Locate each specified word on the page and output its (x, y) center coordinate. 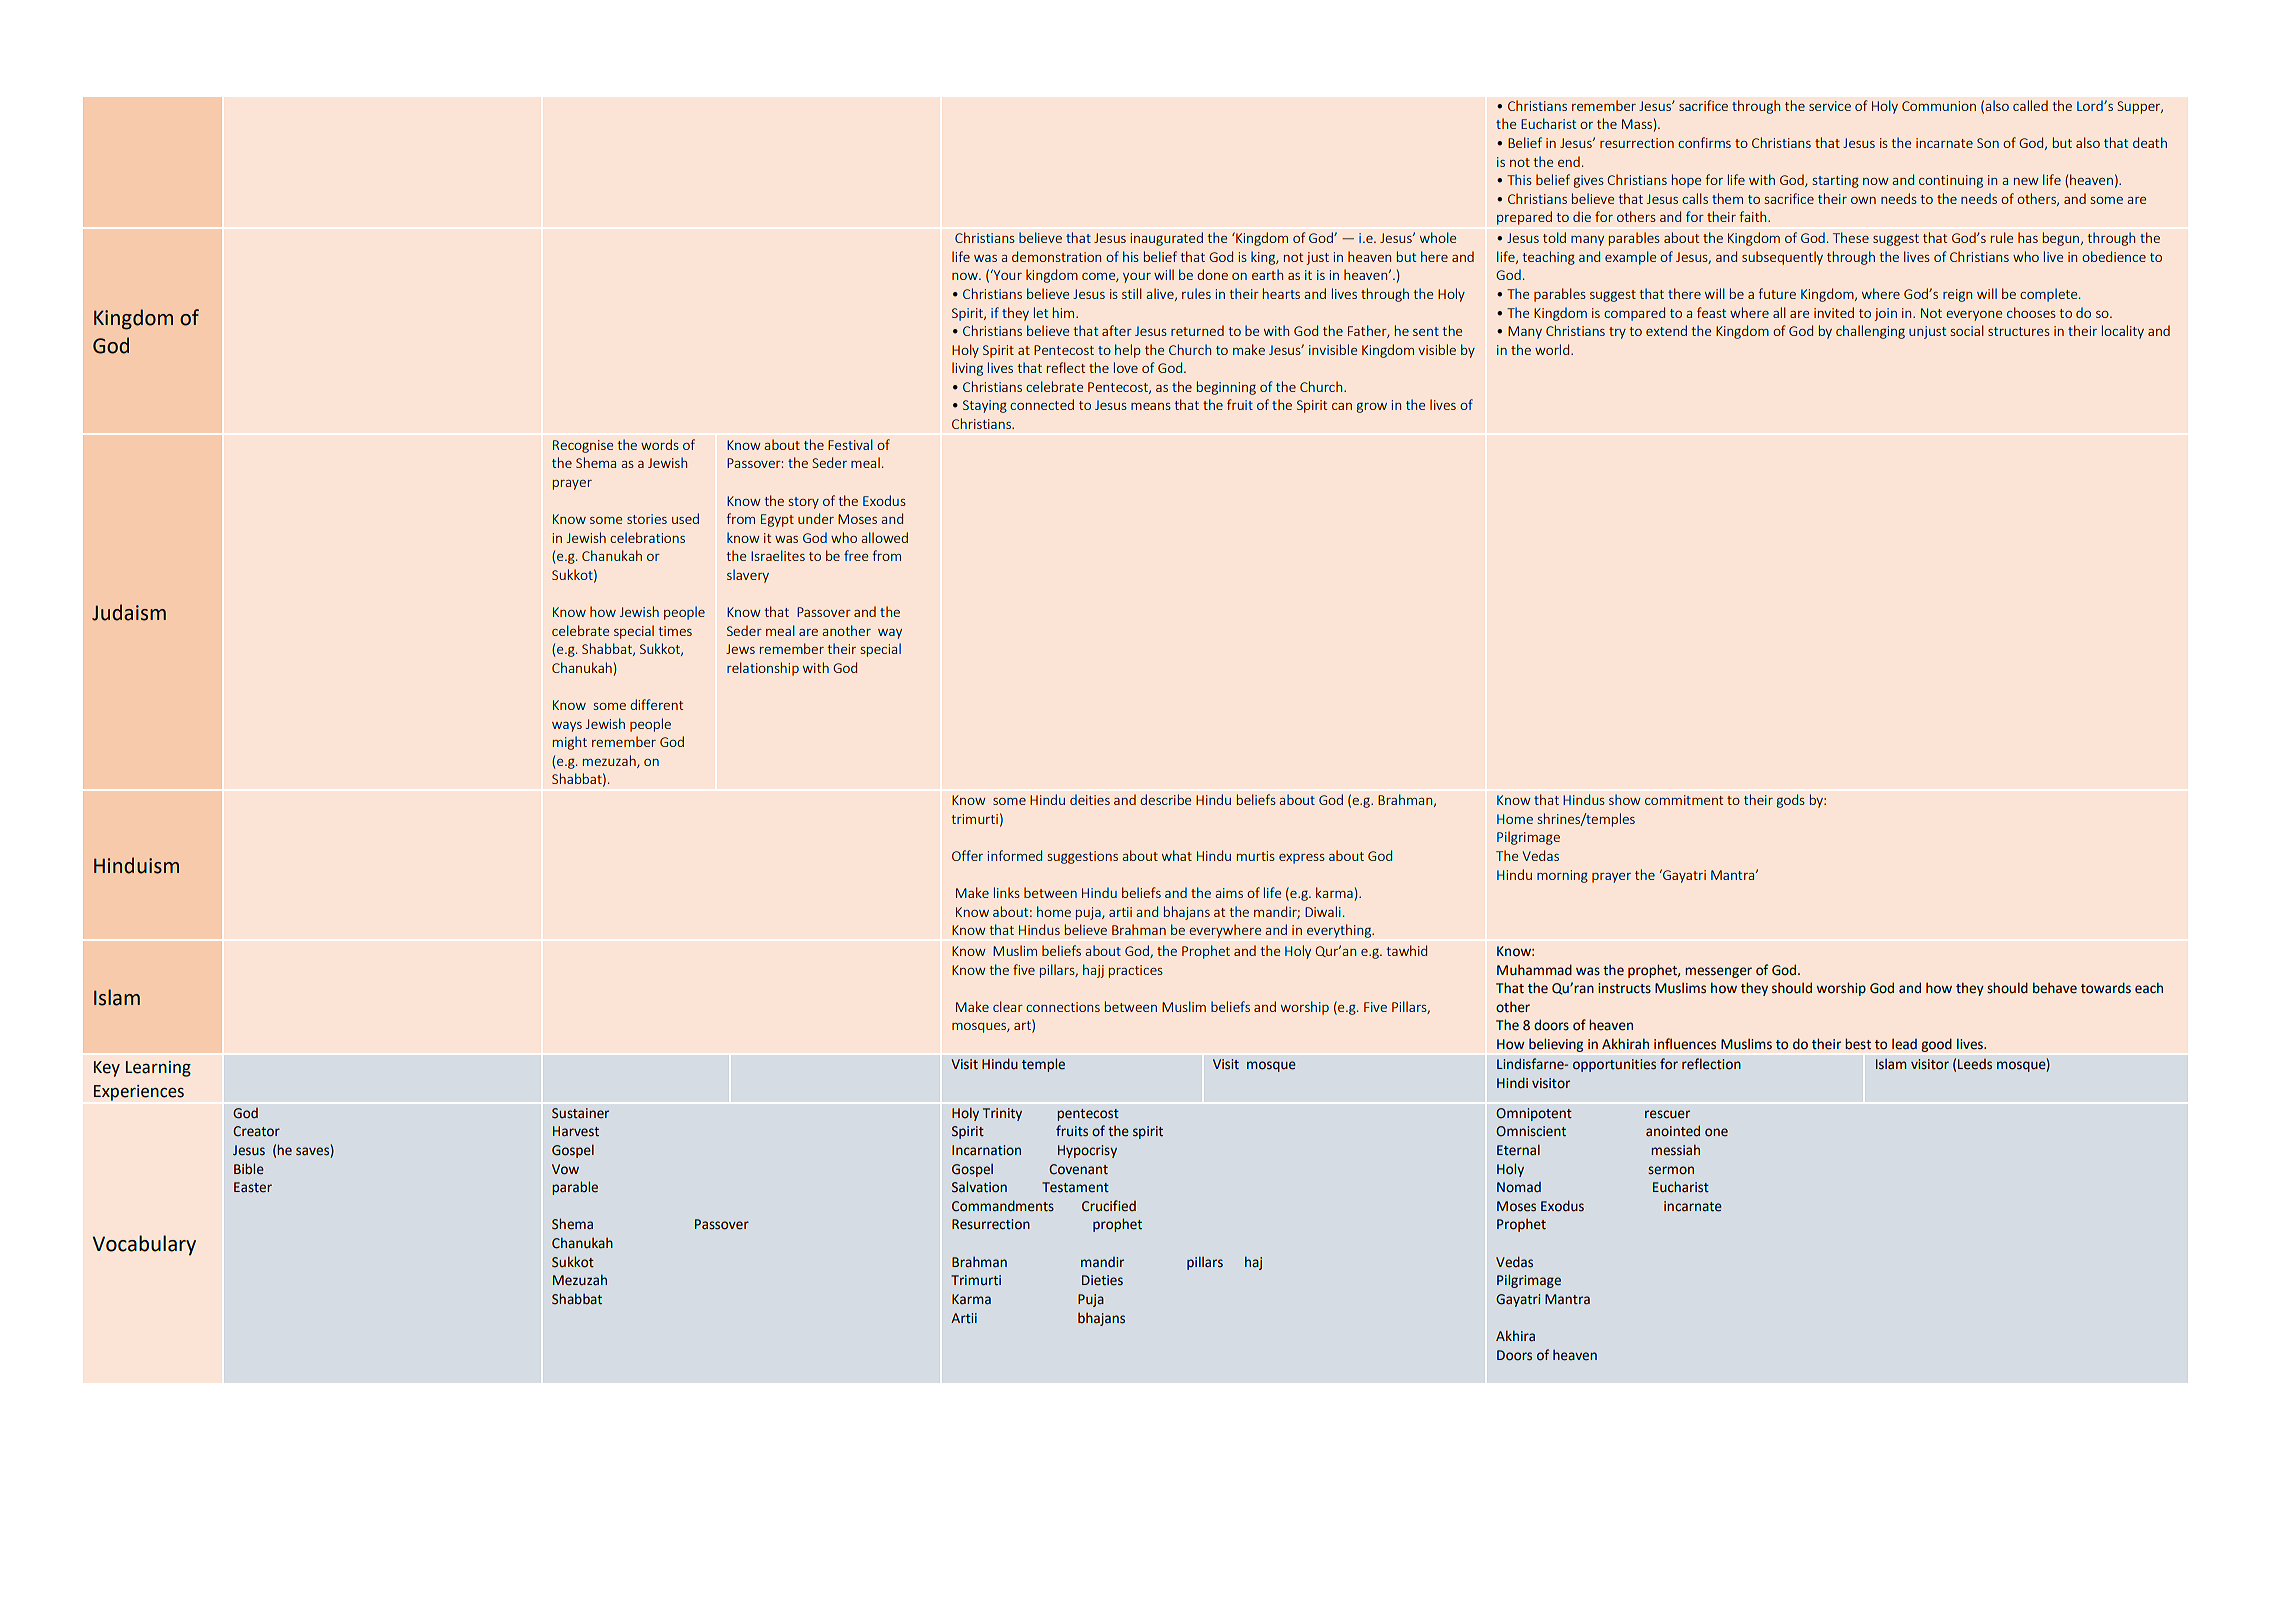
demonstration (1056, 256)
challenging (1870, 332)
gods (1791, 801)
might (570, 743)
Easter (253, 1187)
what (1177, 855)
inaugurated (1167, 239)
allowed (884, 537)
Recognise (583, 446)
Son (1988, 143)
